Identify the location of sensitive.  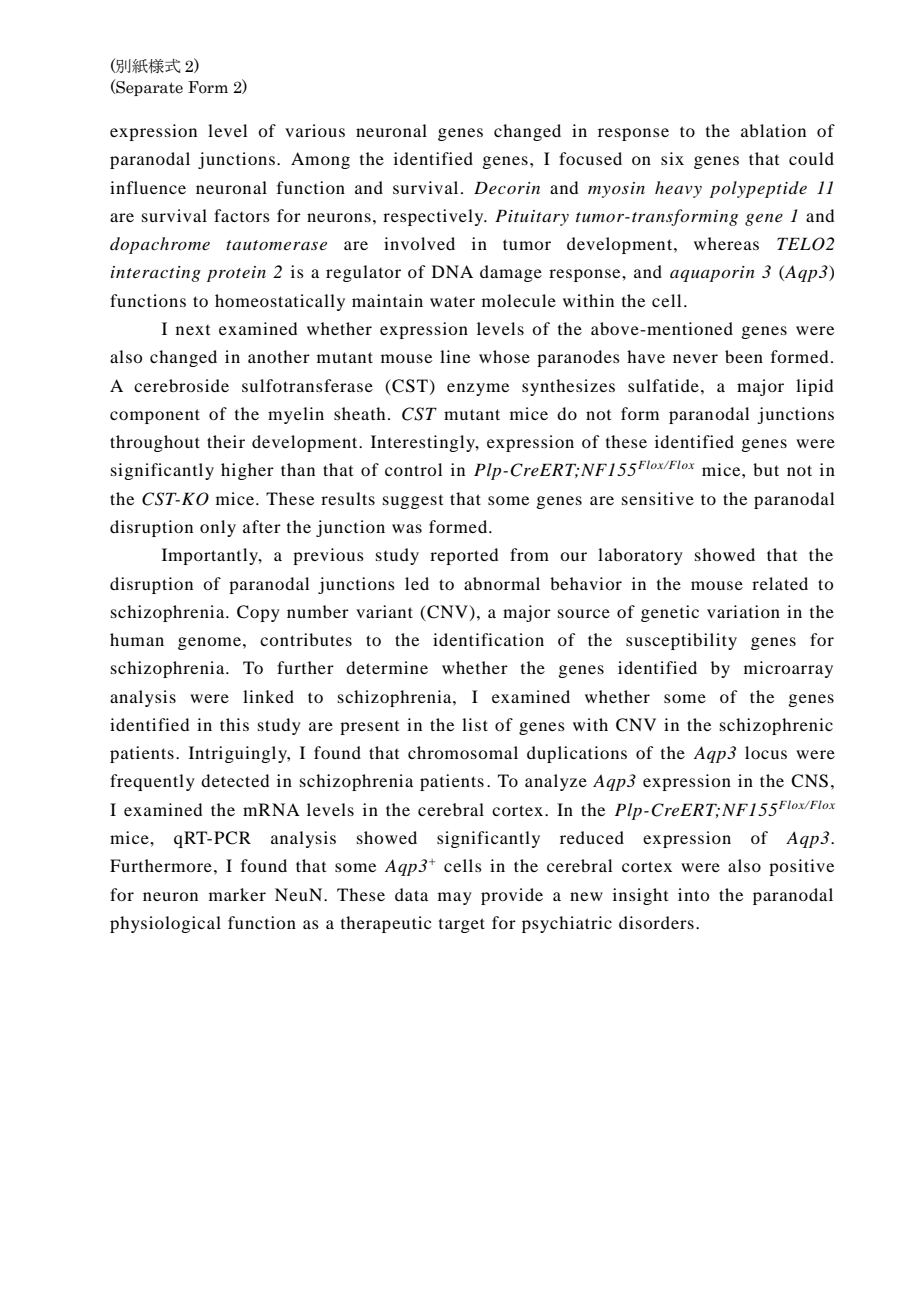
(658, 498).
